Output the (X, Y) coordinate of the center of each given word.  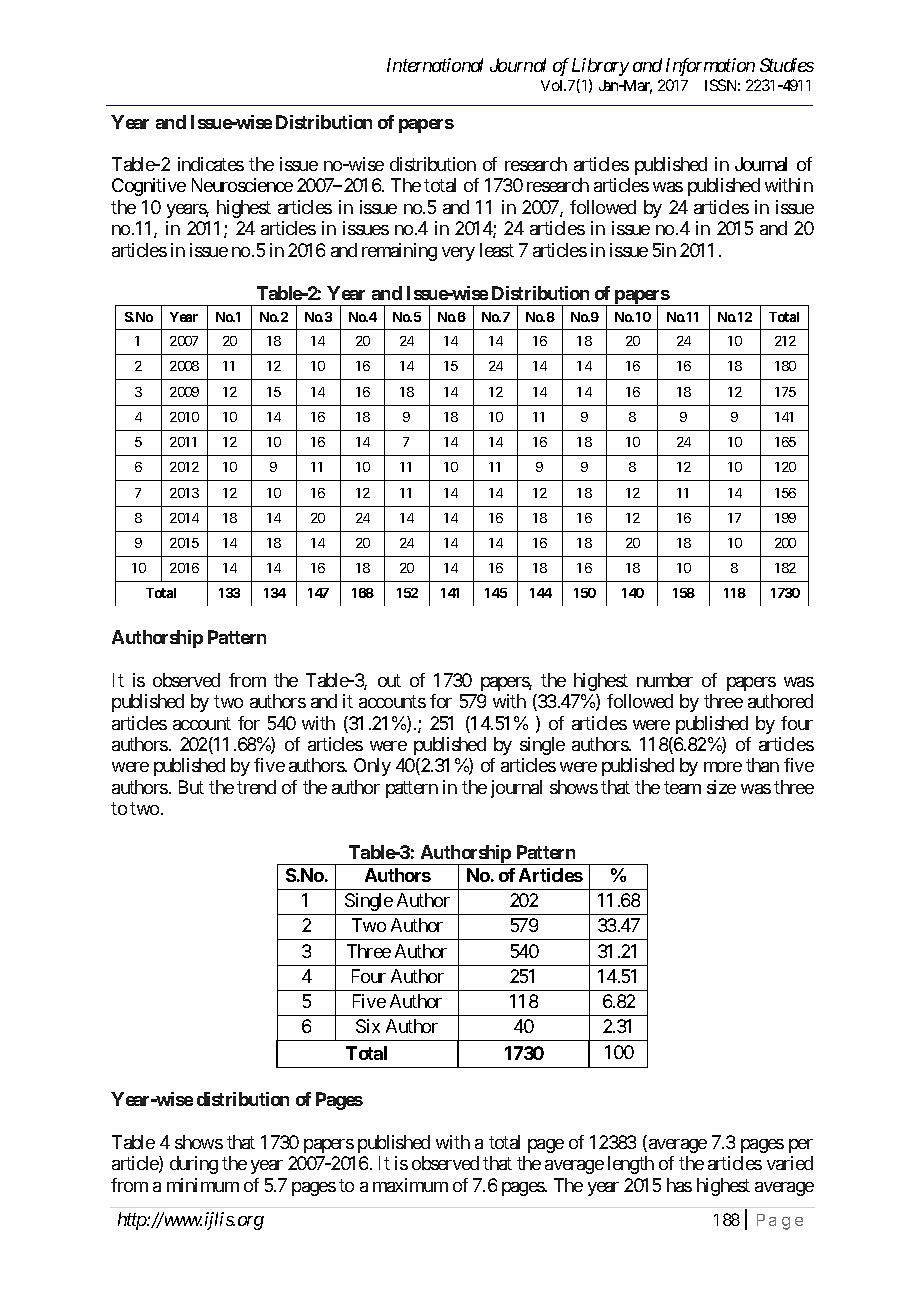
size (721, 787)
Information (710, 67)
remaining (399, 252)
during (194, 1165)
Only (372, 767)
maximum (410, 1185)
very (458, 254)
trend (256, 787)
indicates (211, 164)
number (665, 680)
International (435, 65)
